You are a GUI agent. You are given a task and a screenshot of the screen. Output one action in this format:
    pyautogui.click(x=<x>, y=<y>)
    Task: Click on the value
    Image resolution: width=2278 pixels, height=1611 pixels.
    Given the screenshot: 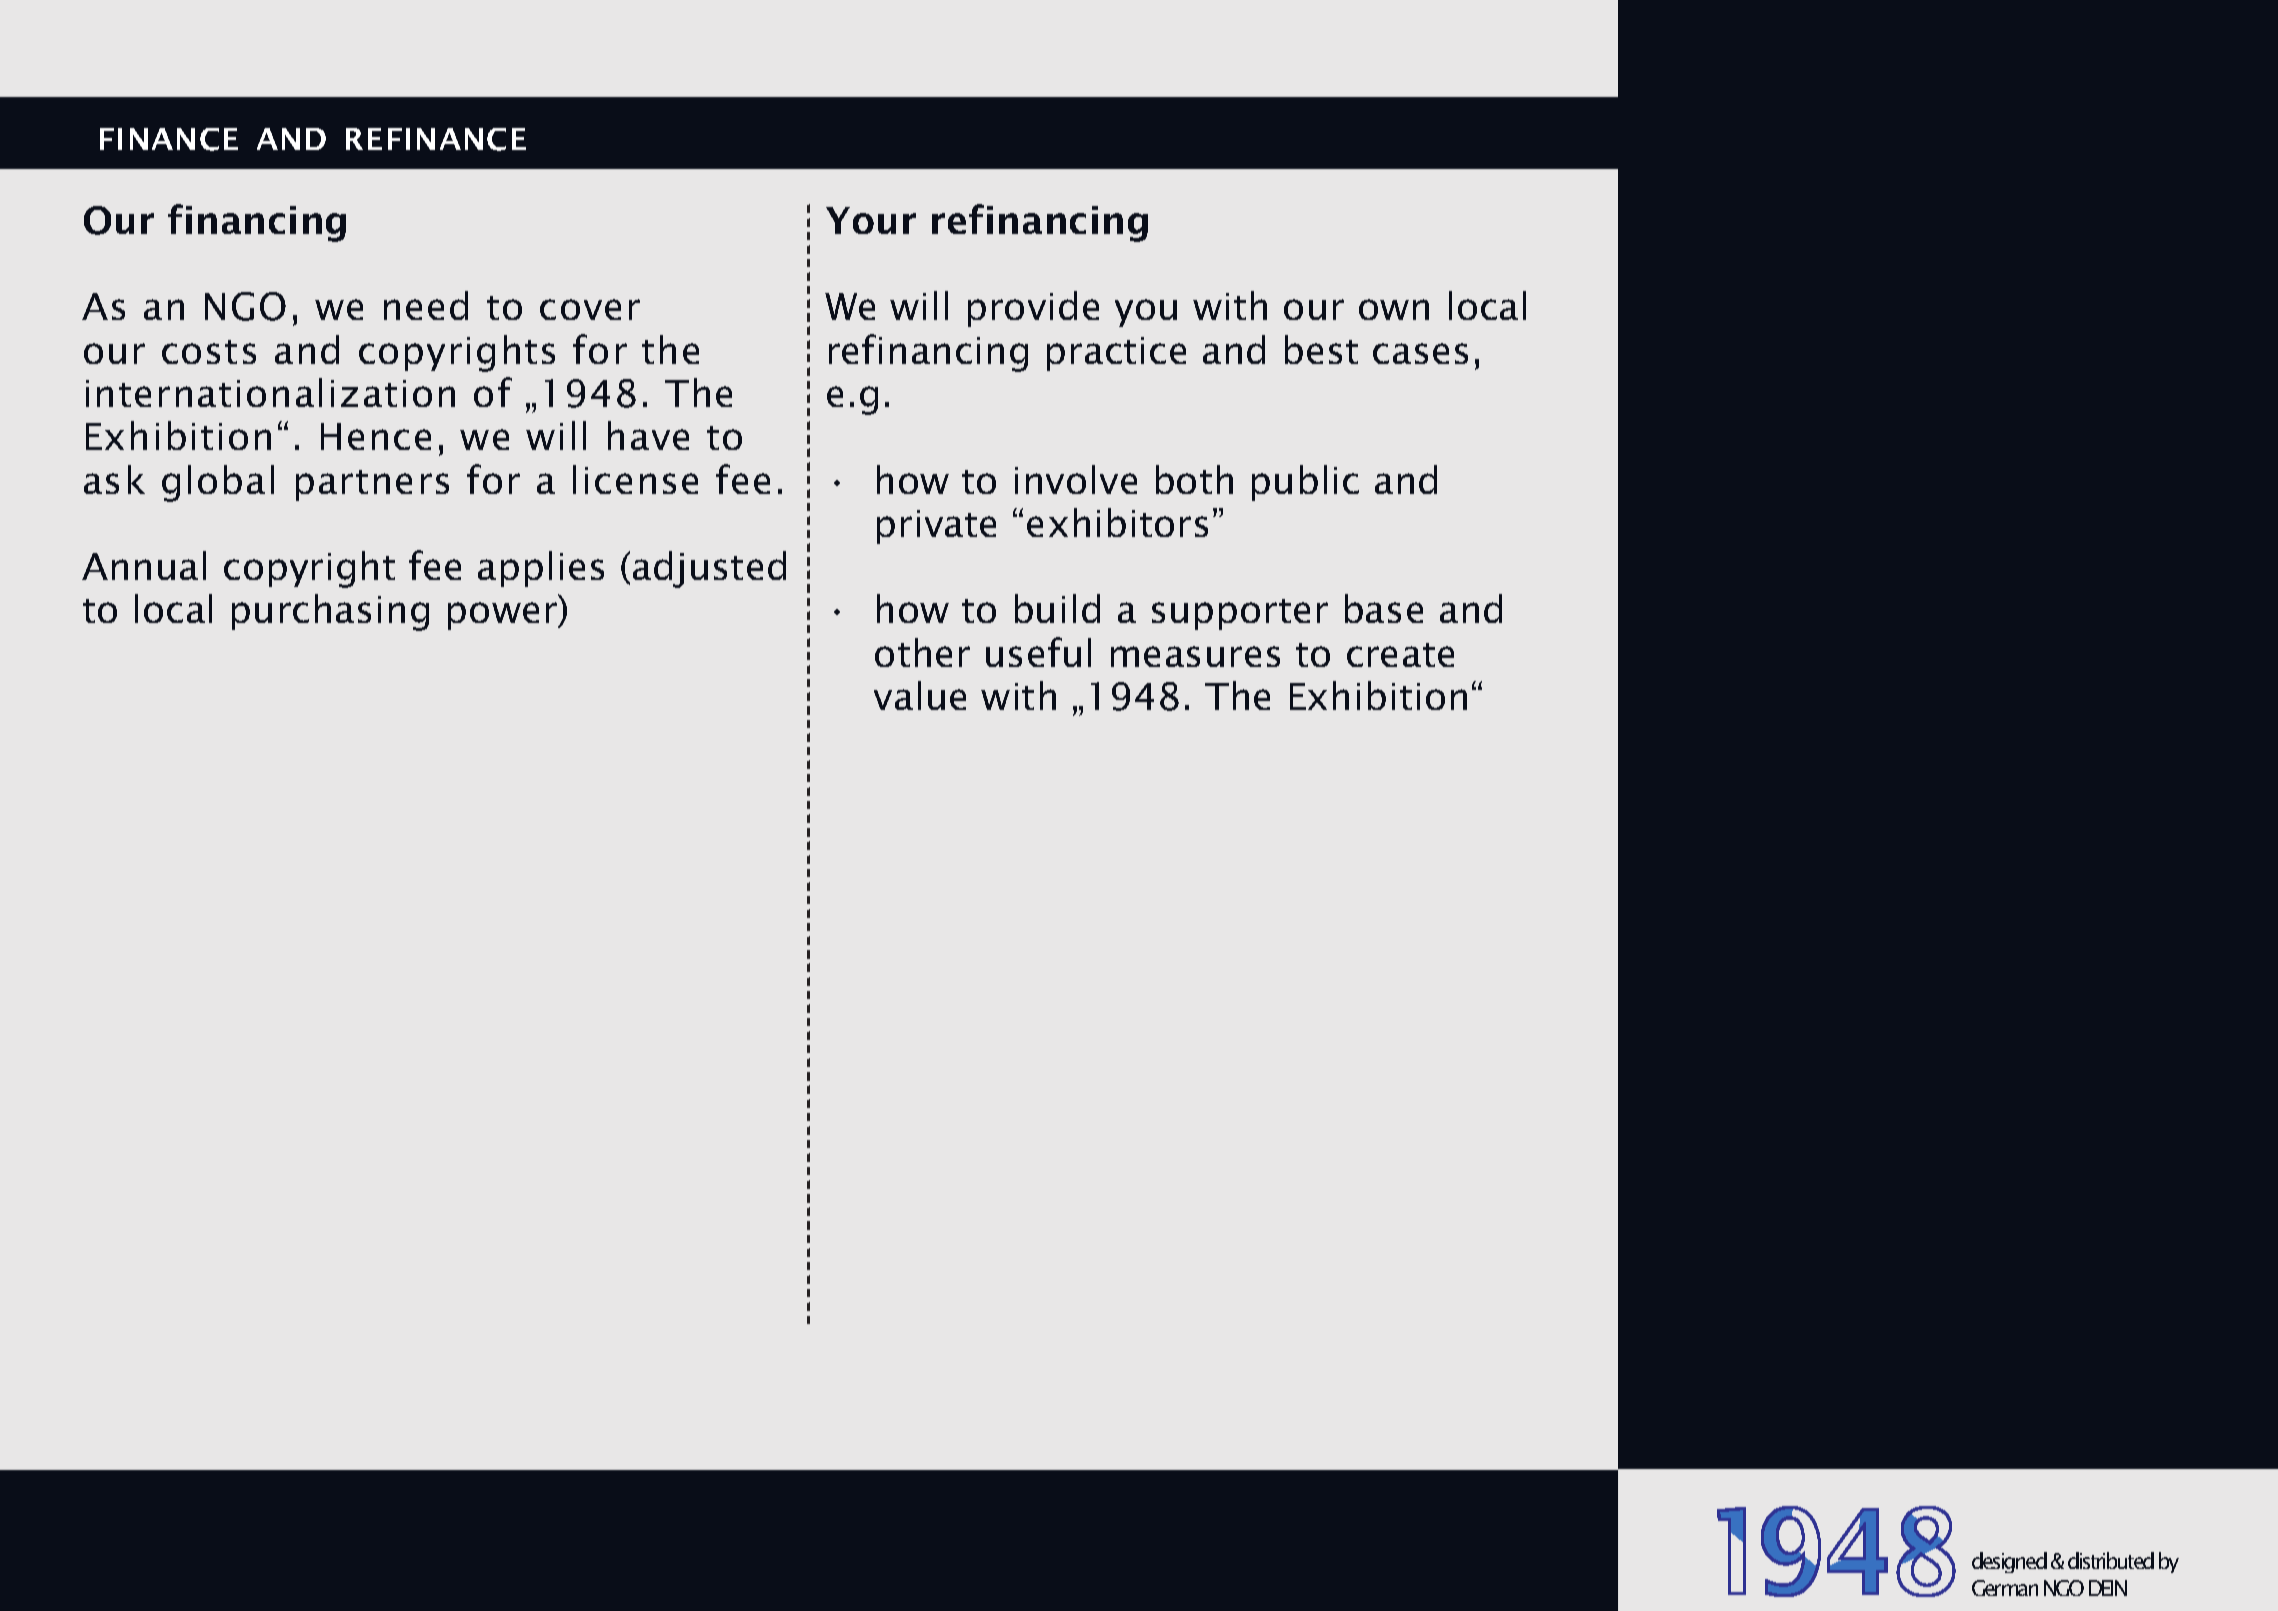 What is the action you would take?
    pyautogui.click(x=920, y=695)
